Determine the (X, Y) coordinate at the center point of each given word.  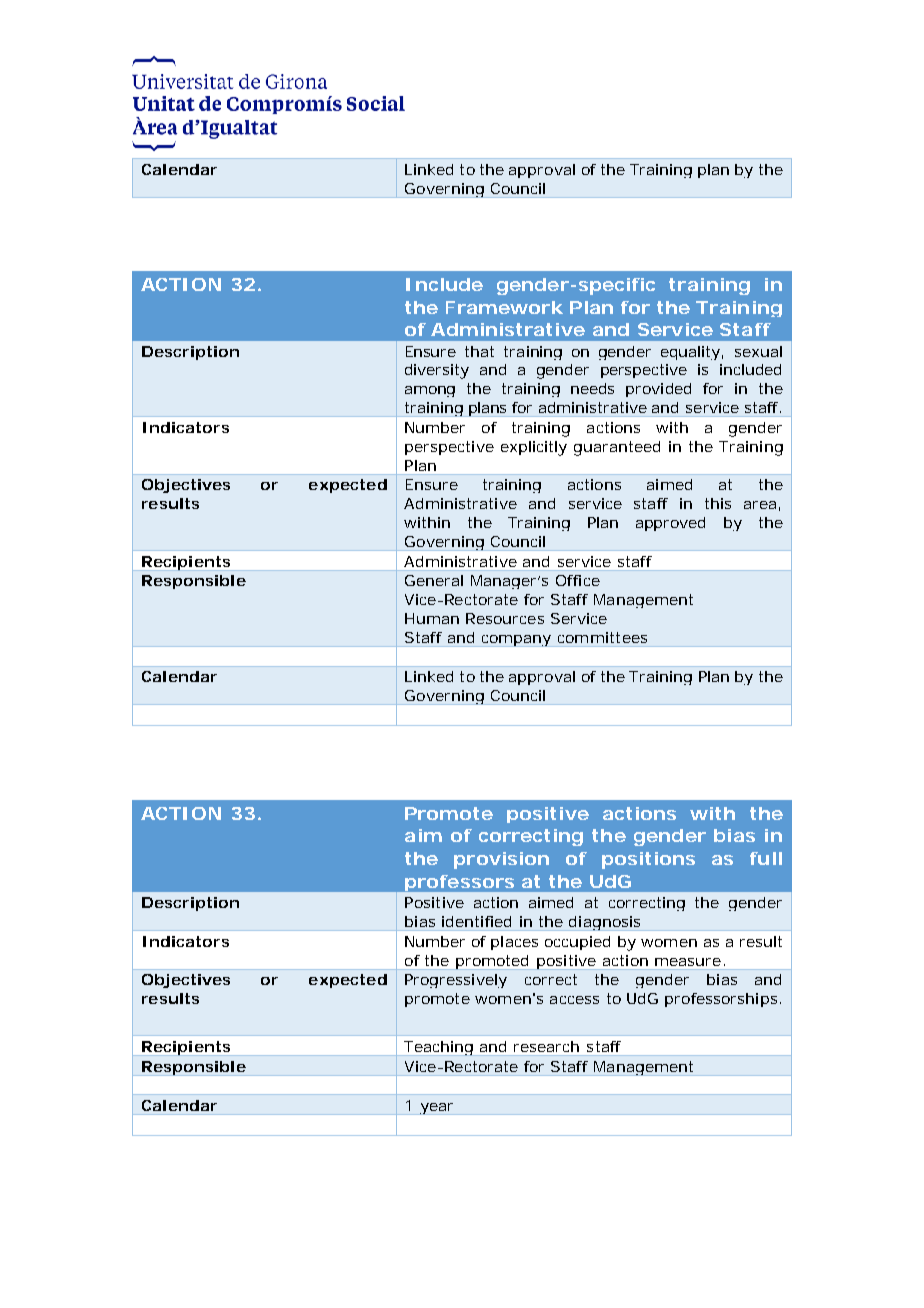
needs (592, 388)
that (479, 351)
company (516, 641)
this (718, 503)
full (766, 858)
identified (476, 921)
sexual (758, 351)
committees (602, 637)
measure (688, 962)
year (437, 1109)
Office (578, 580)
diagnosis (605, 923)
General (434, 580)
